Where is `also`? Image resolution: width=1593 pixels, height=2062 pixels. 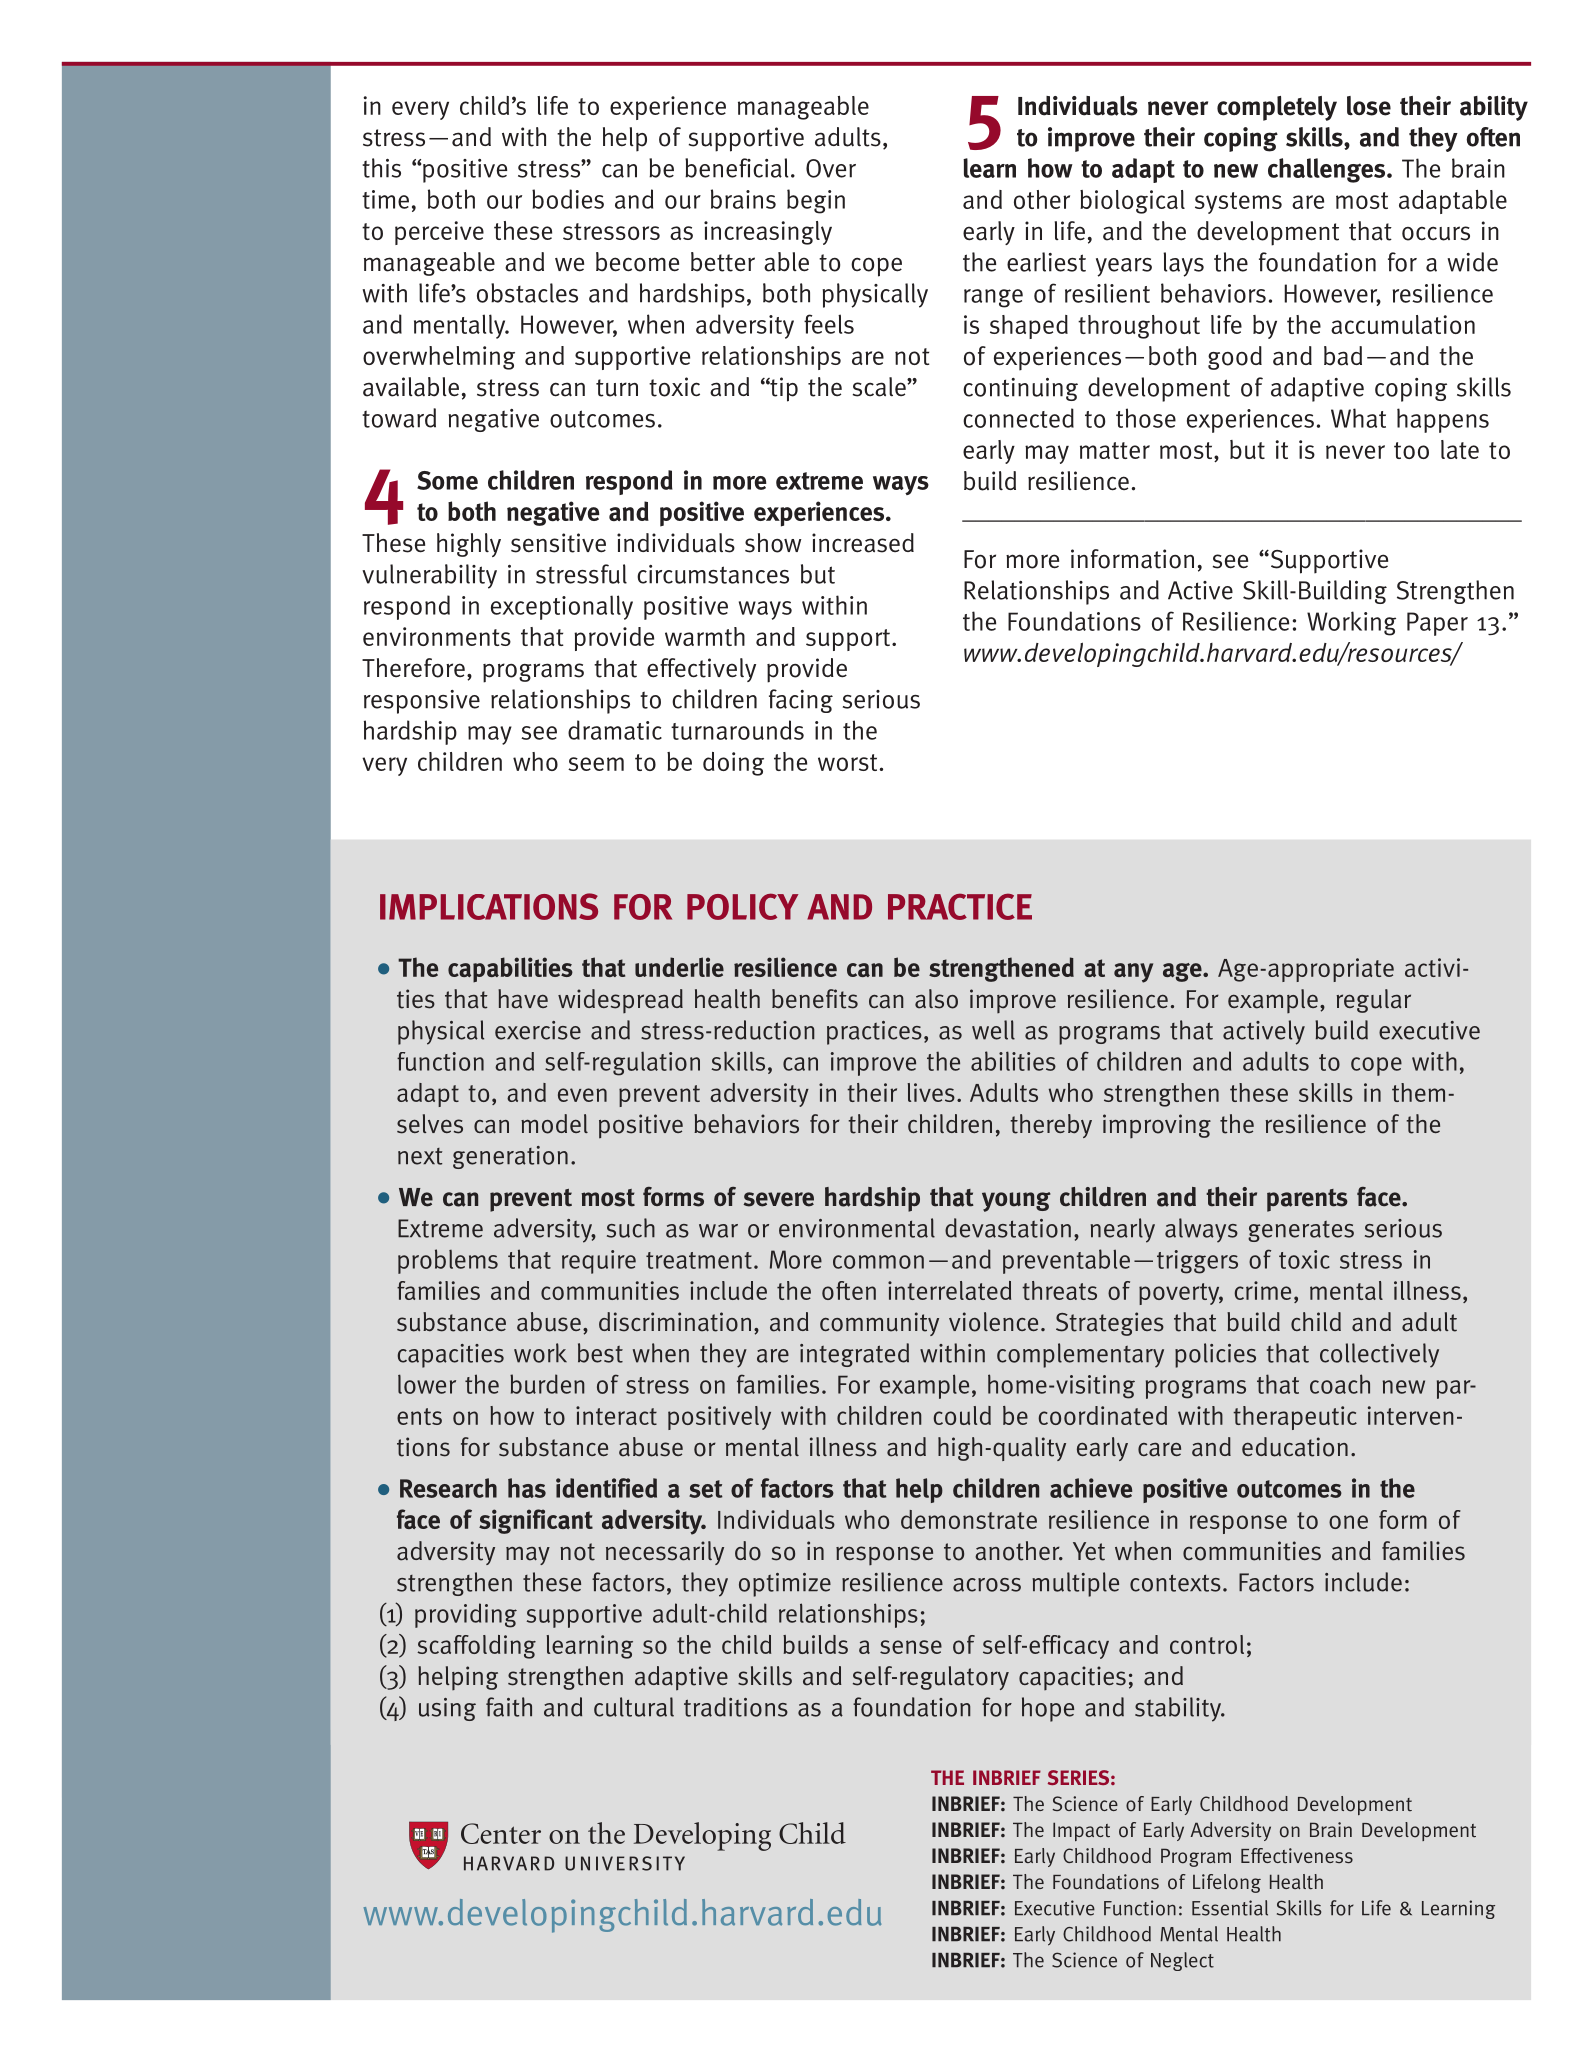 also is located at coordinates (936, 999).
